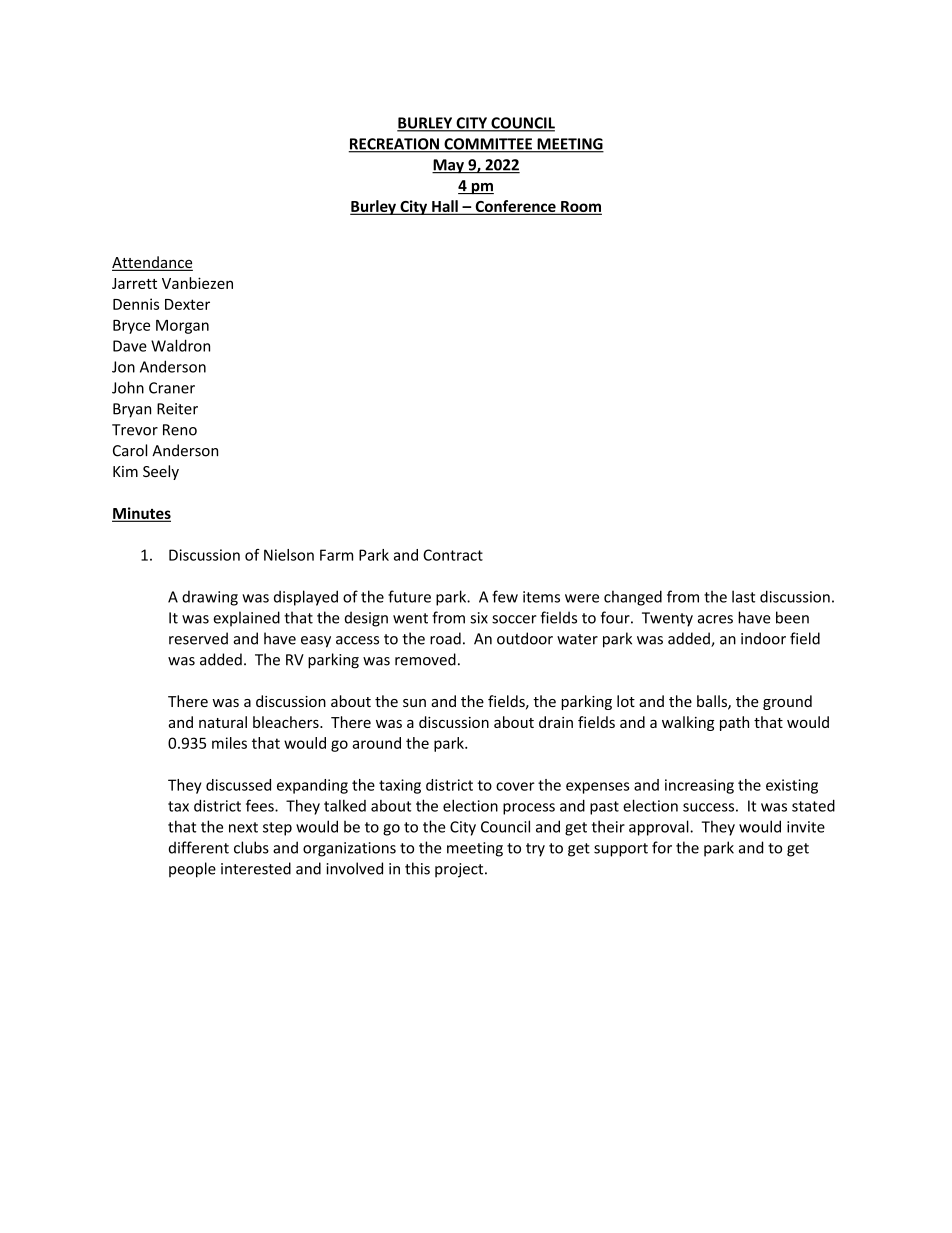  What do you see at coordinates (417, 868) in the screenshot?
I see `this` at bounding box center [417, 868].
